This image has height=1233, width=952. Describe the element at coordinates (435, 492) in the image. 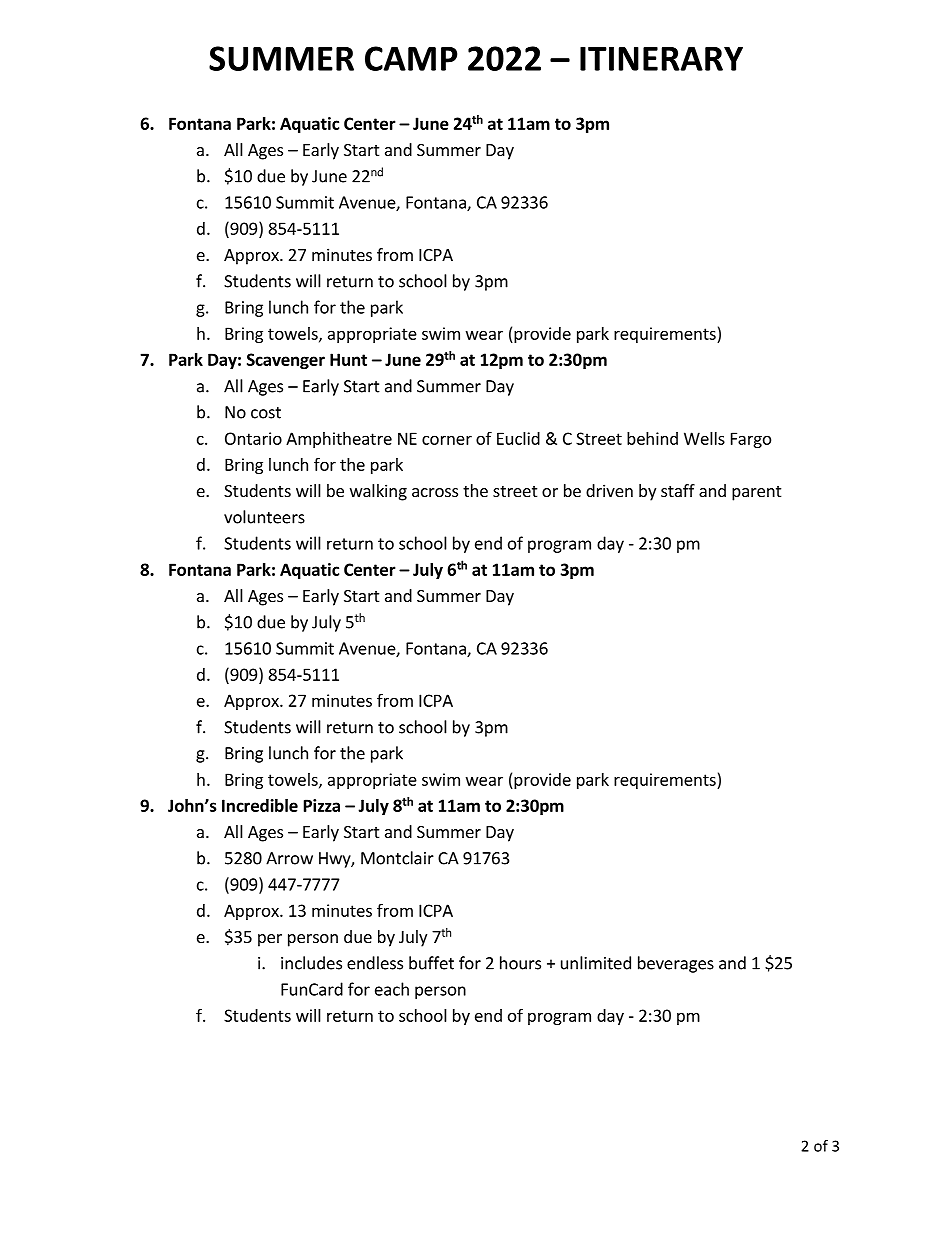

I see `across` at that location.
